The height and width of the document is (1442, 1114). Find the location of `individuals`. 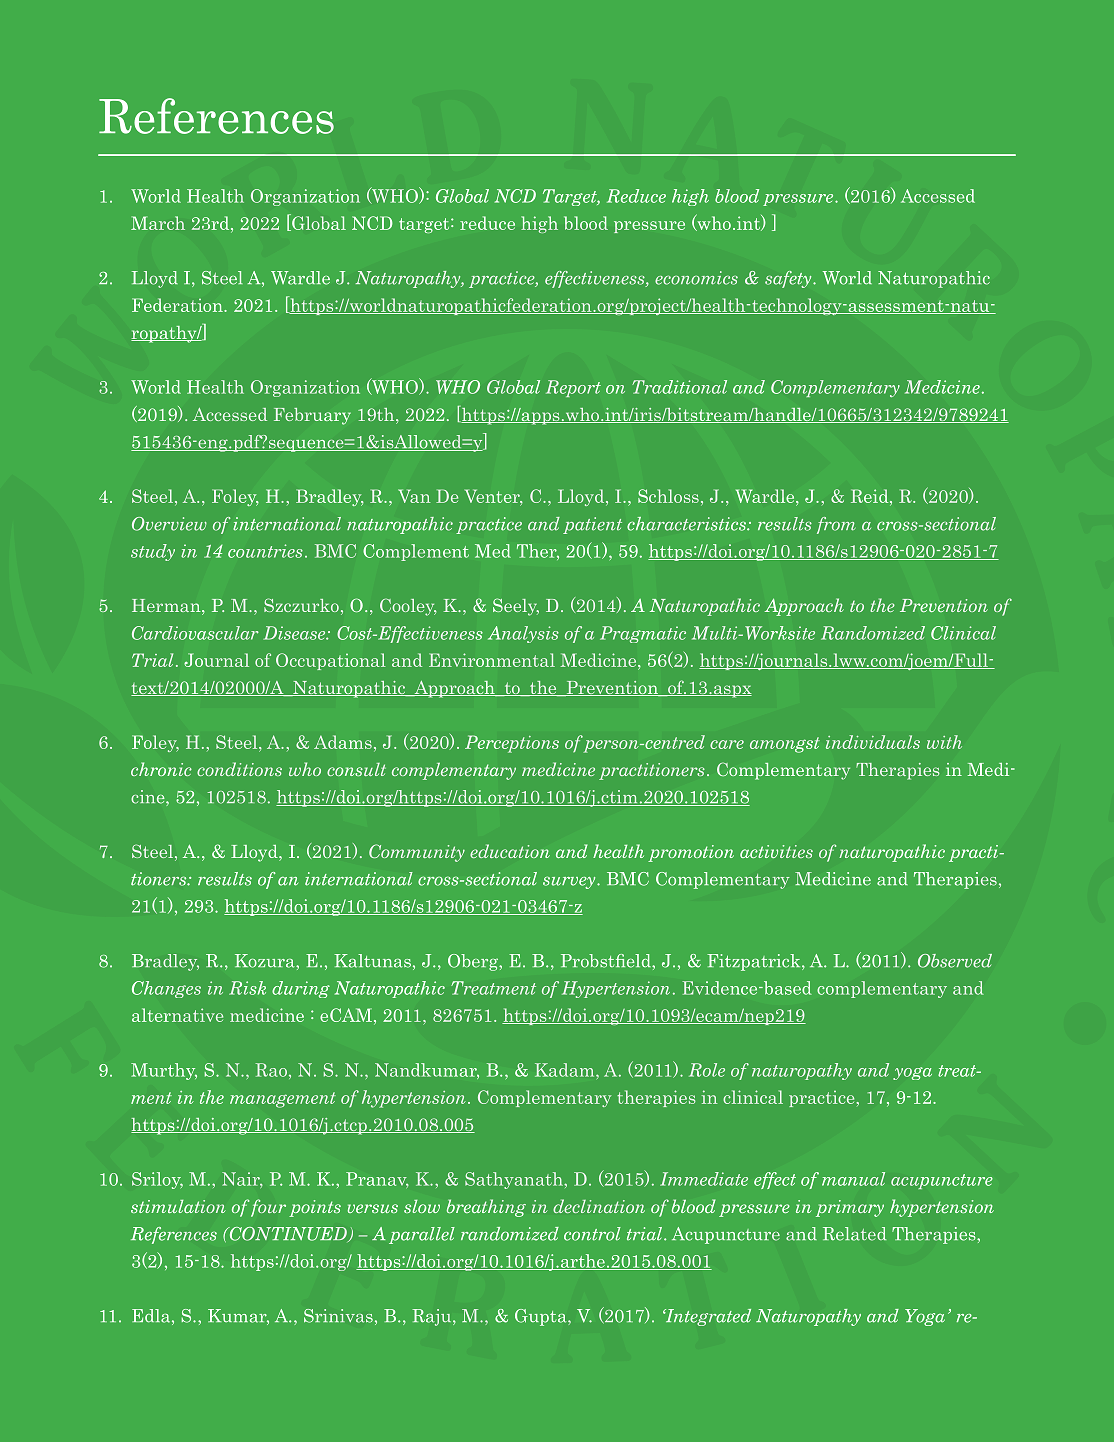

individuals is located at coordinates (873, 742).
